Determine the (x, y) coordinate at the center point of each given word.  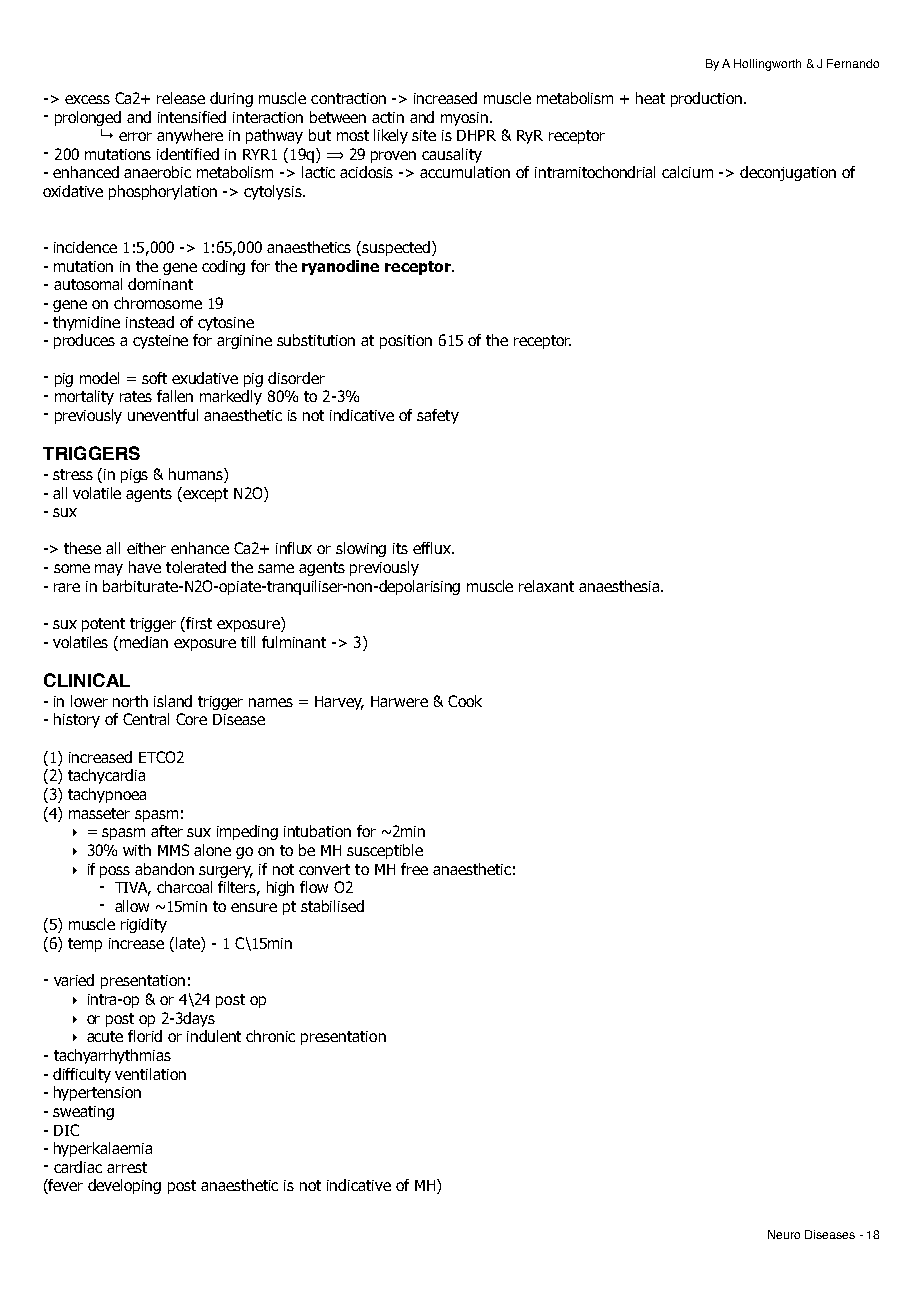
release (181, 98)
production (708, 99)
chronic (270, 1036)
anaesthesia (619, 586)
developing (124, 1186)
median (144, 642)
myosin (464, 119)
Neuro (784, 1234)
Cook (465, 701)
